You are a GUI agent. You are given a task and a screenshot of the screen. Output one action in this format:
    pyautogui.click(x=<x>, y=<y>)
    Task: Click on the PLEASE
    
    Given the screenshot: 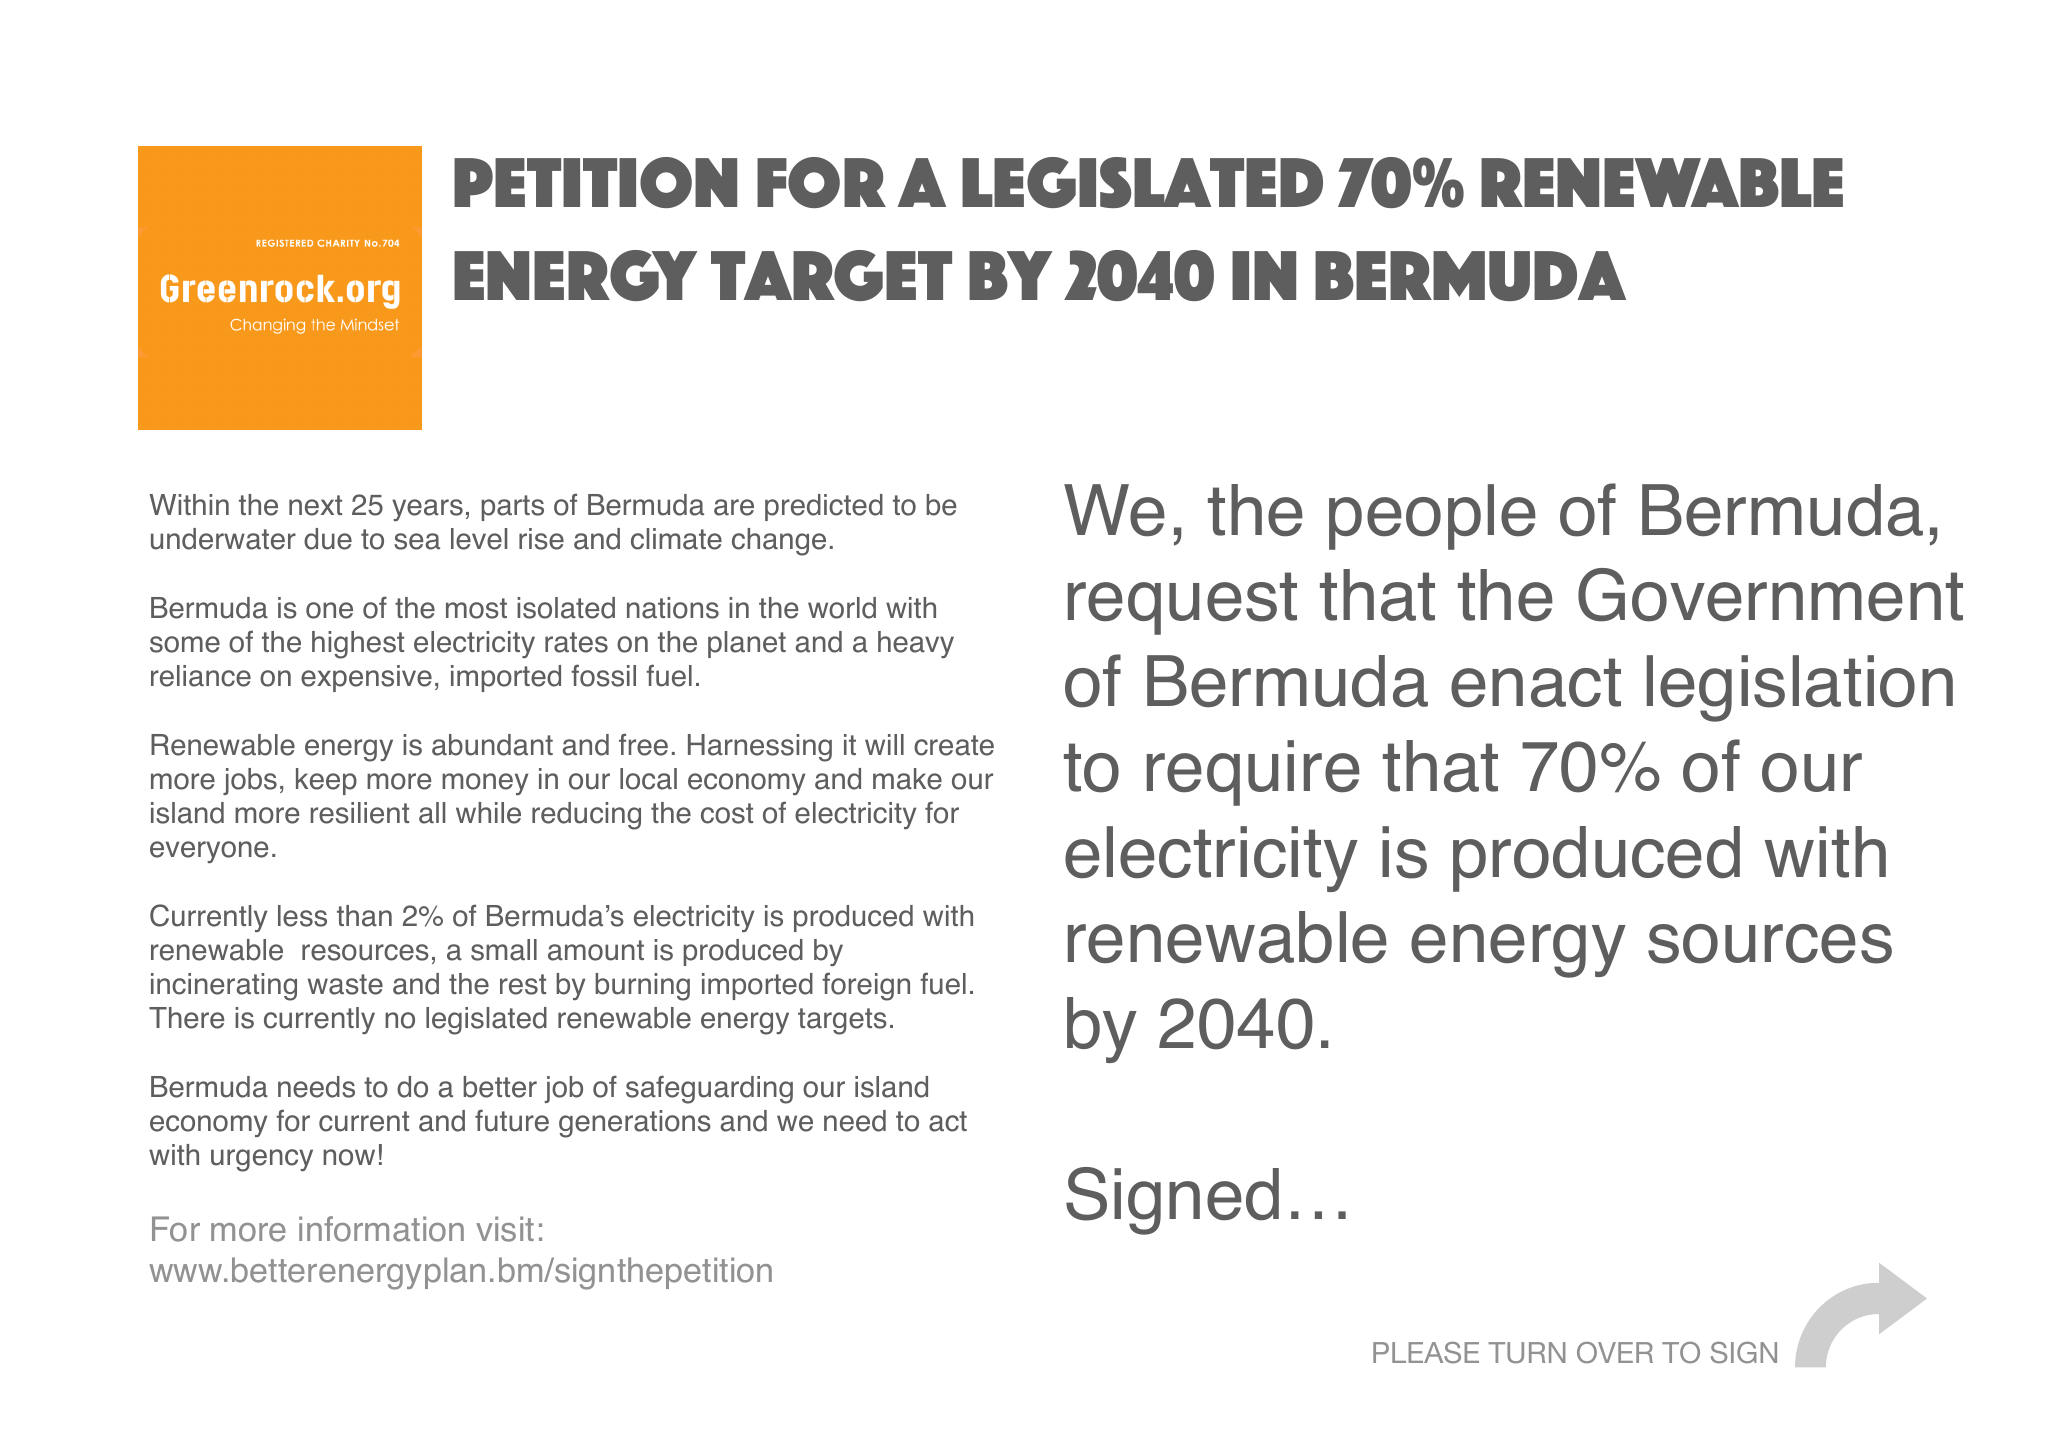 What is the action you would take?
    pyautogui.click(x=1426, y=1352)
